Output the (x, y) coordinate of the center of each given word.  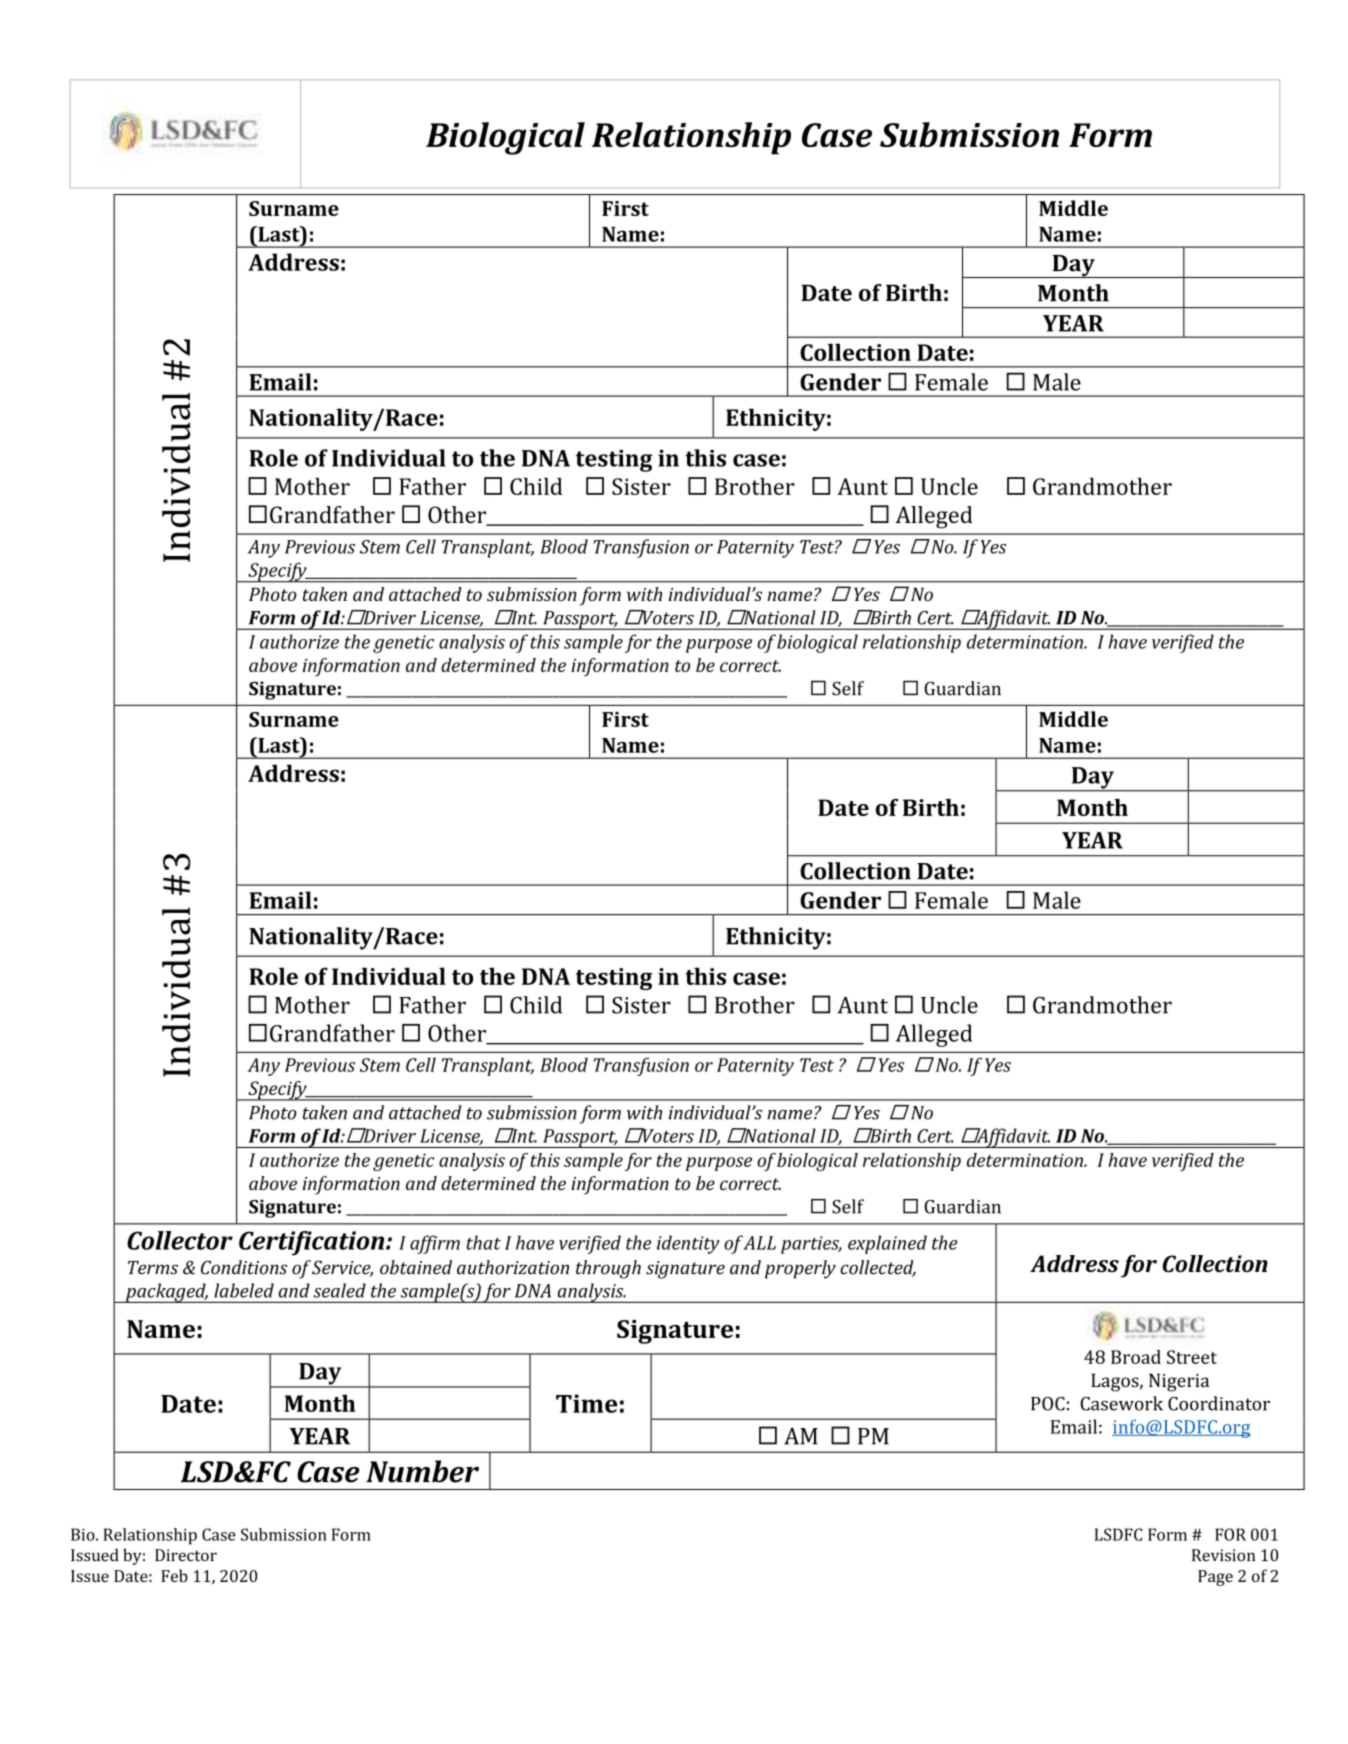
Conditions (244, 1267)
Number (422, 1471)
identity (688, 1244)
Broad (1136, 1357)
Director (186, 1555)
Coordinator (1219, 1403)
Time (587, 1403)
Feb (174, 1575)
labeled (244, 1290)
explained (887, 1244)
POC (1048, 1404)
